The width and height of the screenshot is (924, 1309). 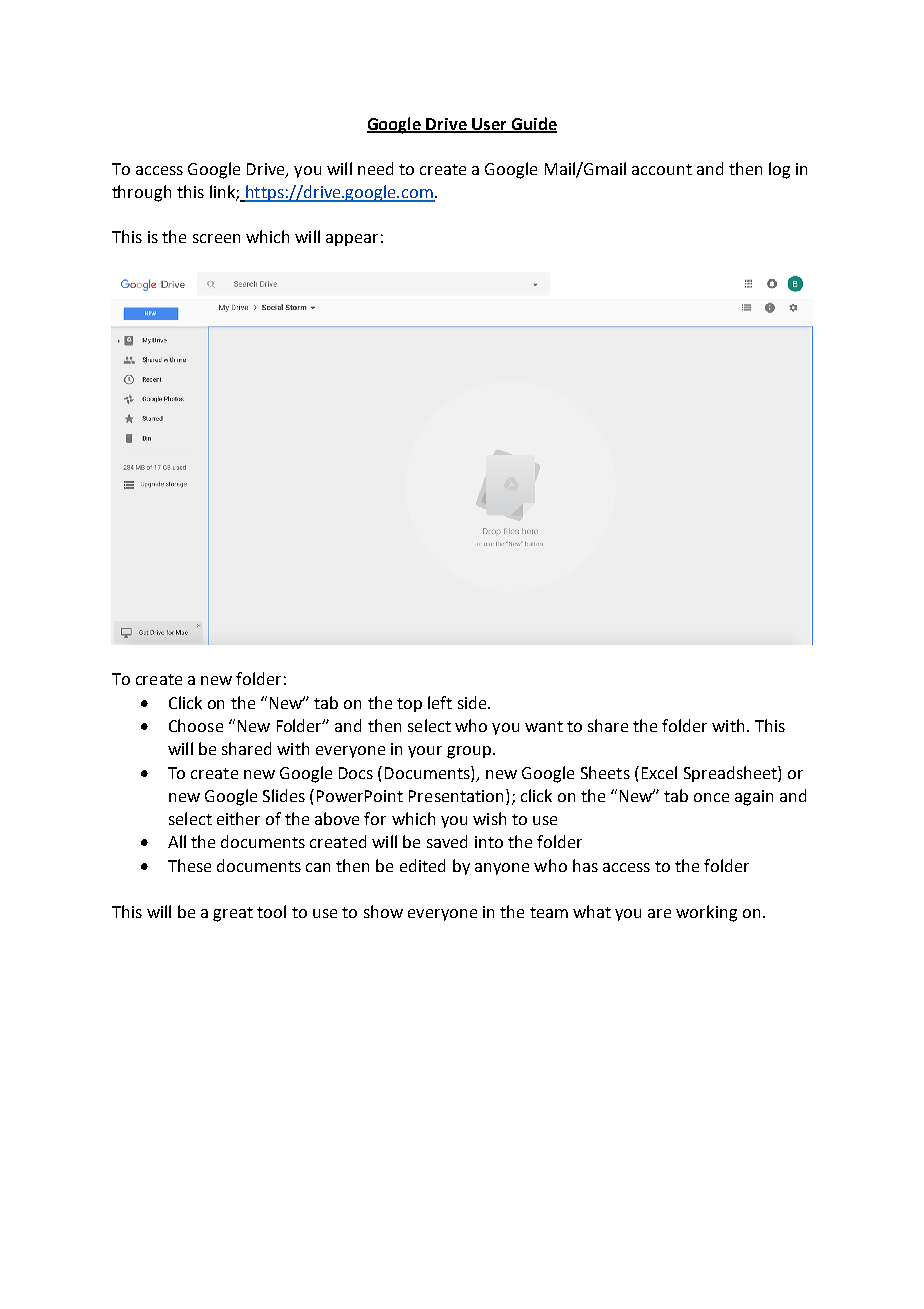 What do you see at coordinates (489, 125) in the screenshot?
I see `User` at bounding box center [489, 125].
